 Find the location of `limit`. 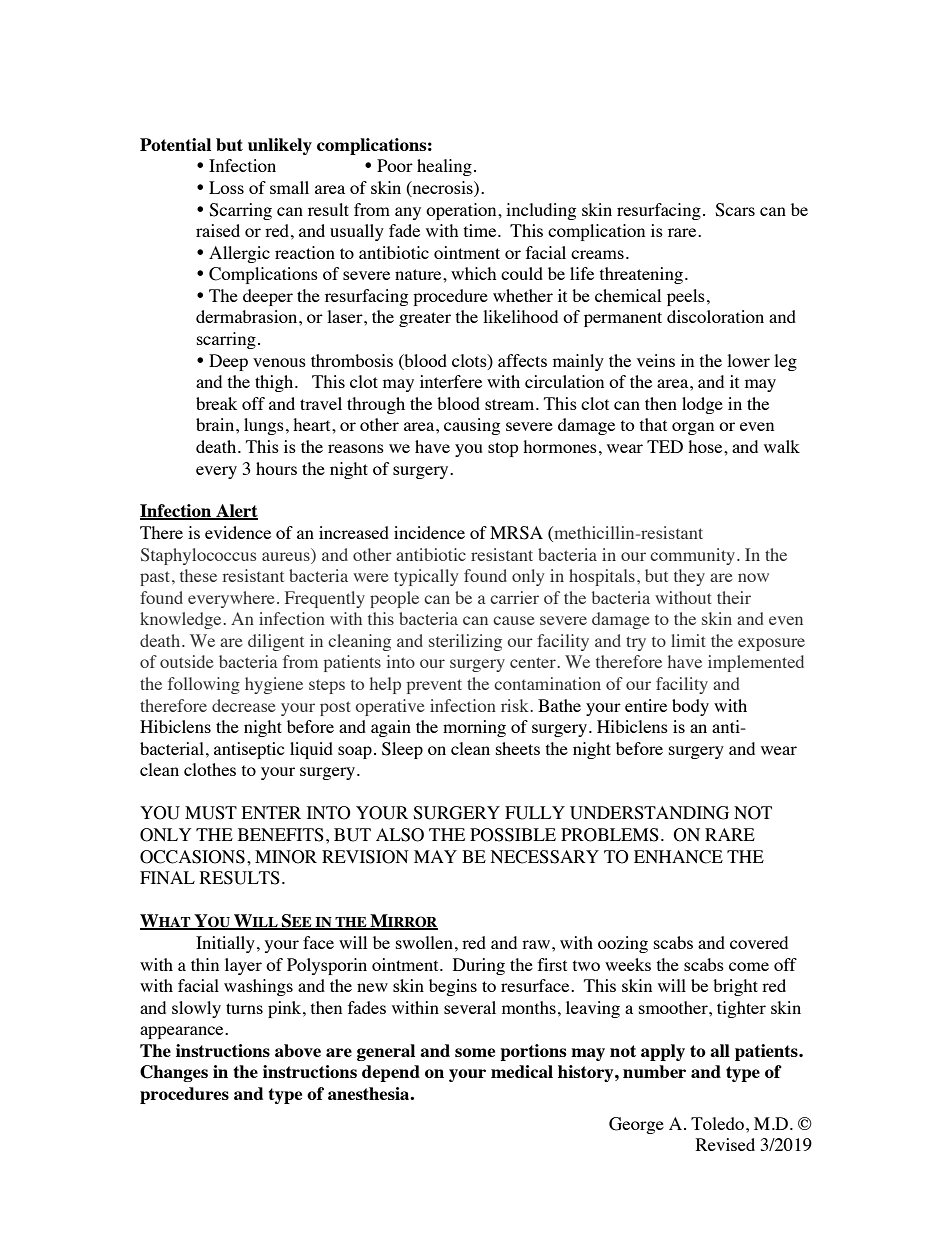

limit is located at coordinates (688, 640).
